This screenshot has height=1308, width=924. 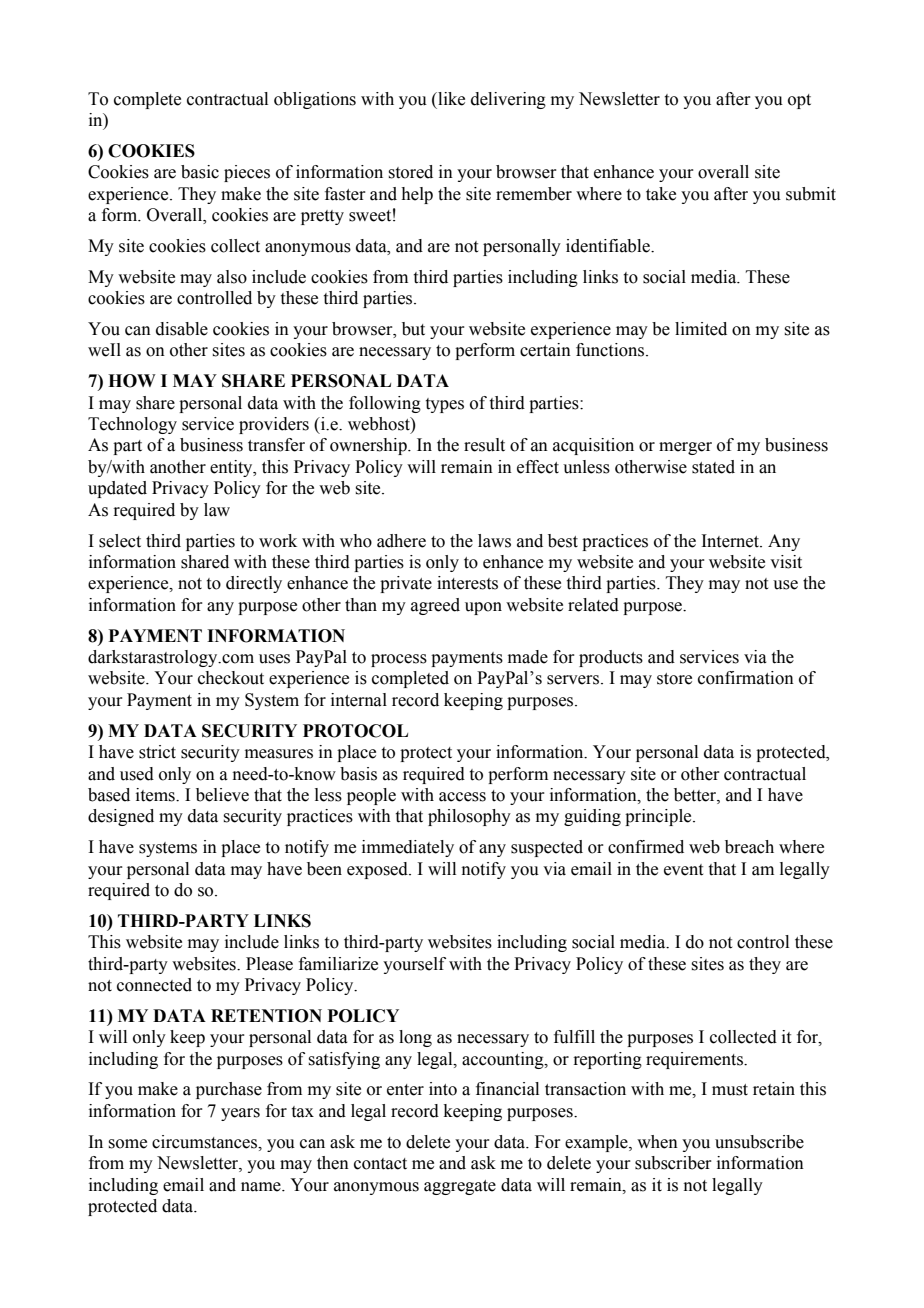 I want to click on confirmation, so click(x=746, y=678).
